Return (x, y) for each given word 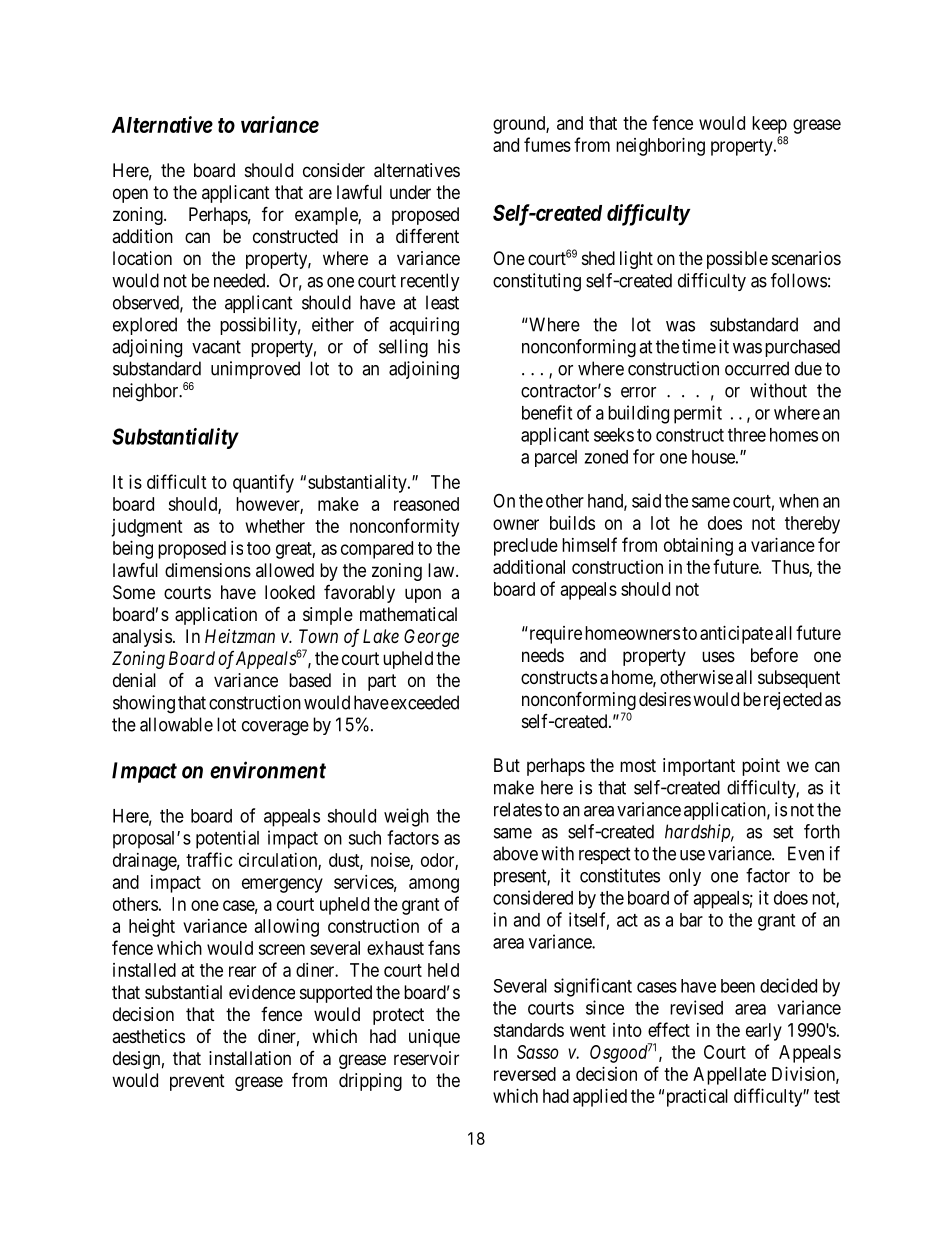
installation (250, 1058)
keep (769, 125)
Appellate (729, 1076)
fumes (547, 144)
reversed (525, 1074)
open (130, 195)
